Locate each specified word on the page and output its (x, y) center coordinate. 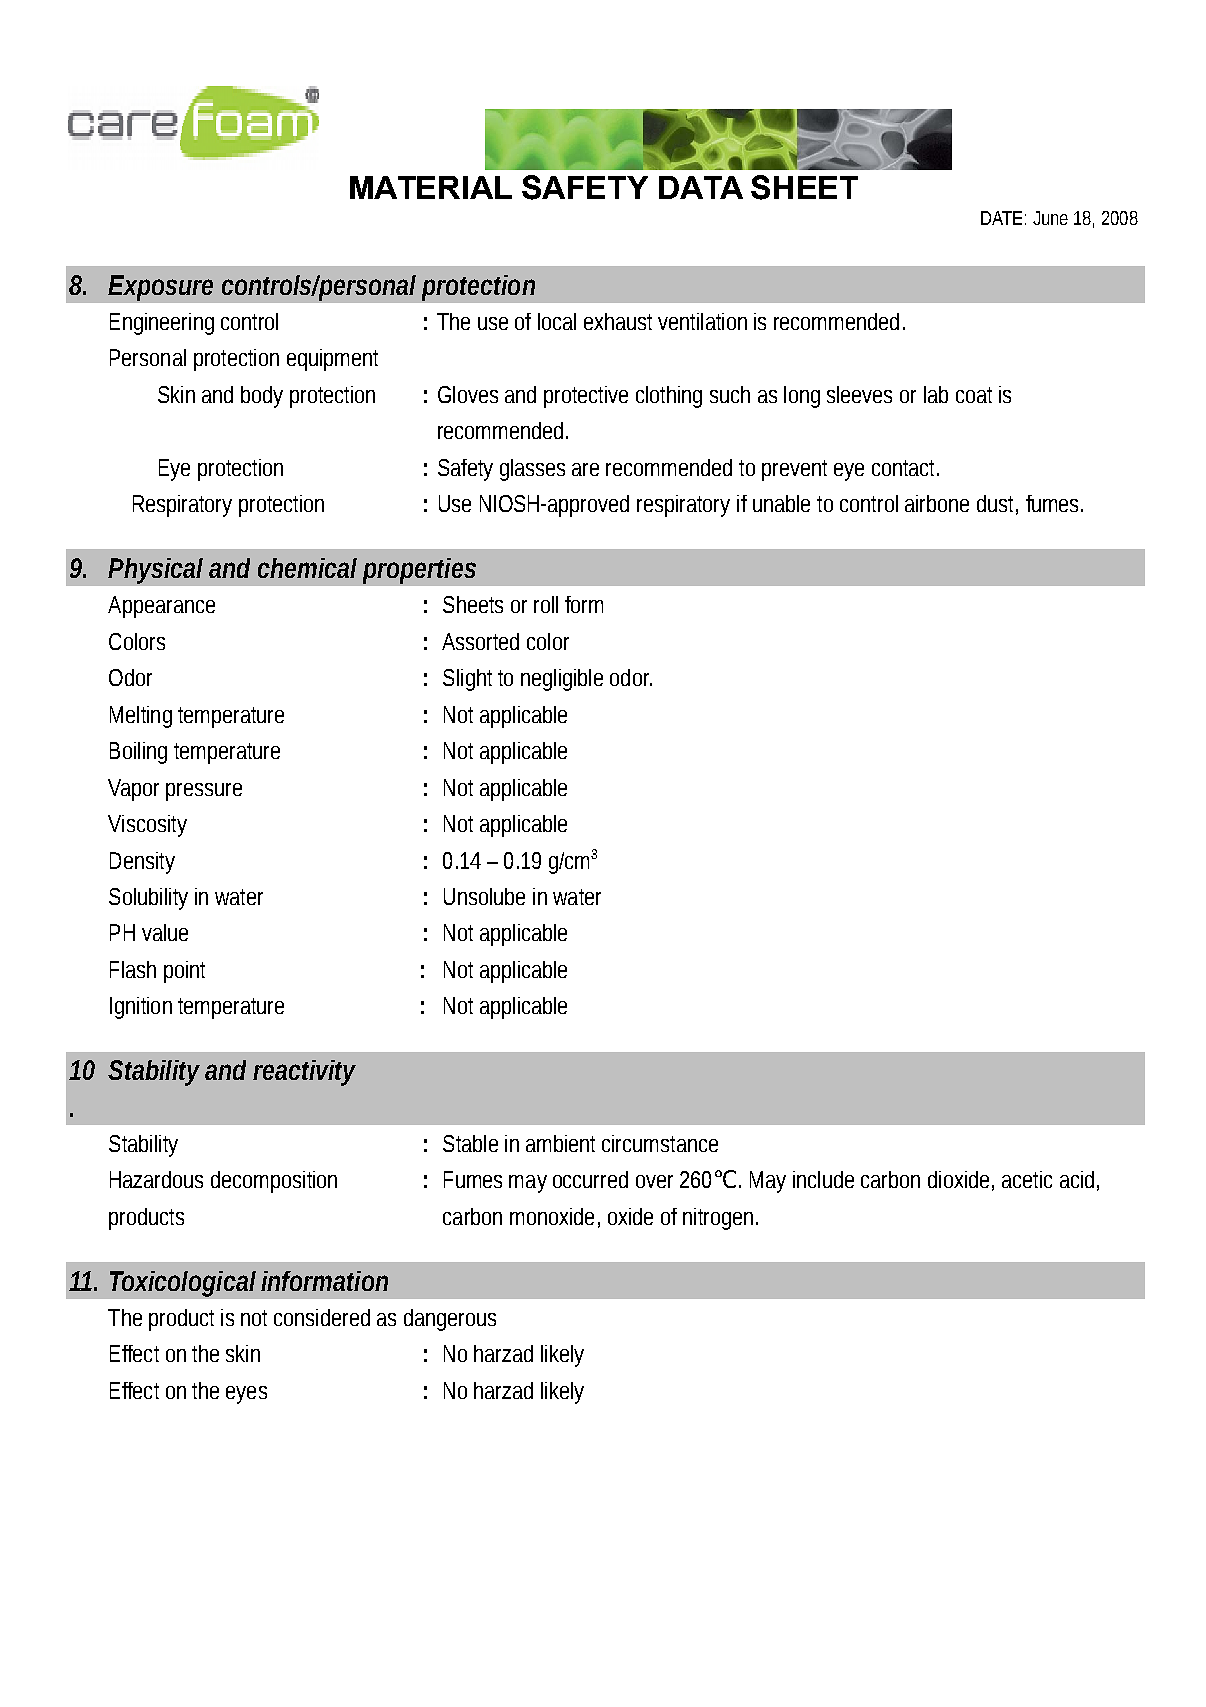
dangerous (450, 1320)
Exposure (160, 288)
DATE (1001, 218)
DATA (701, 187)
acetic (1027, 1179)
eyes (246, 1395)
